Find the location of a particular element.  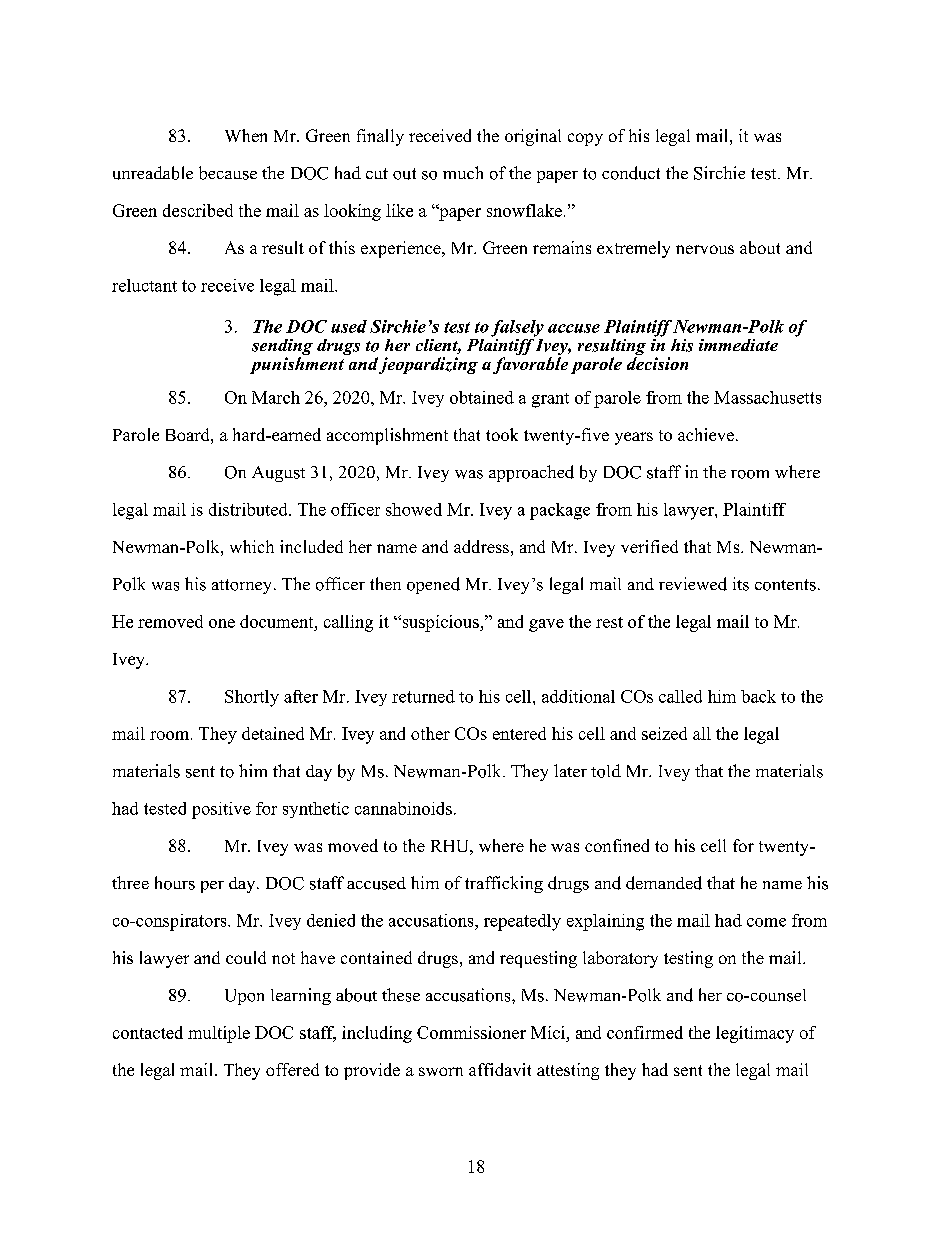

Commissioner is located at coordinates (471, 1032).
